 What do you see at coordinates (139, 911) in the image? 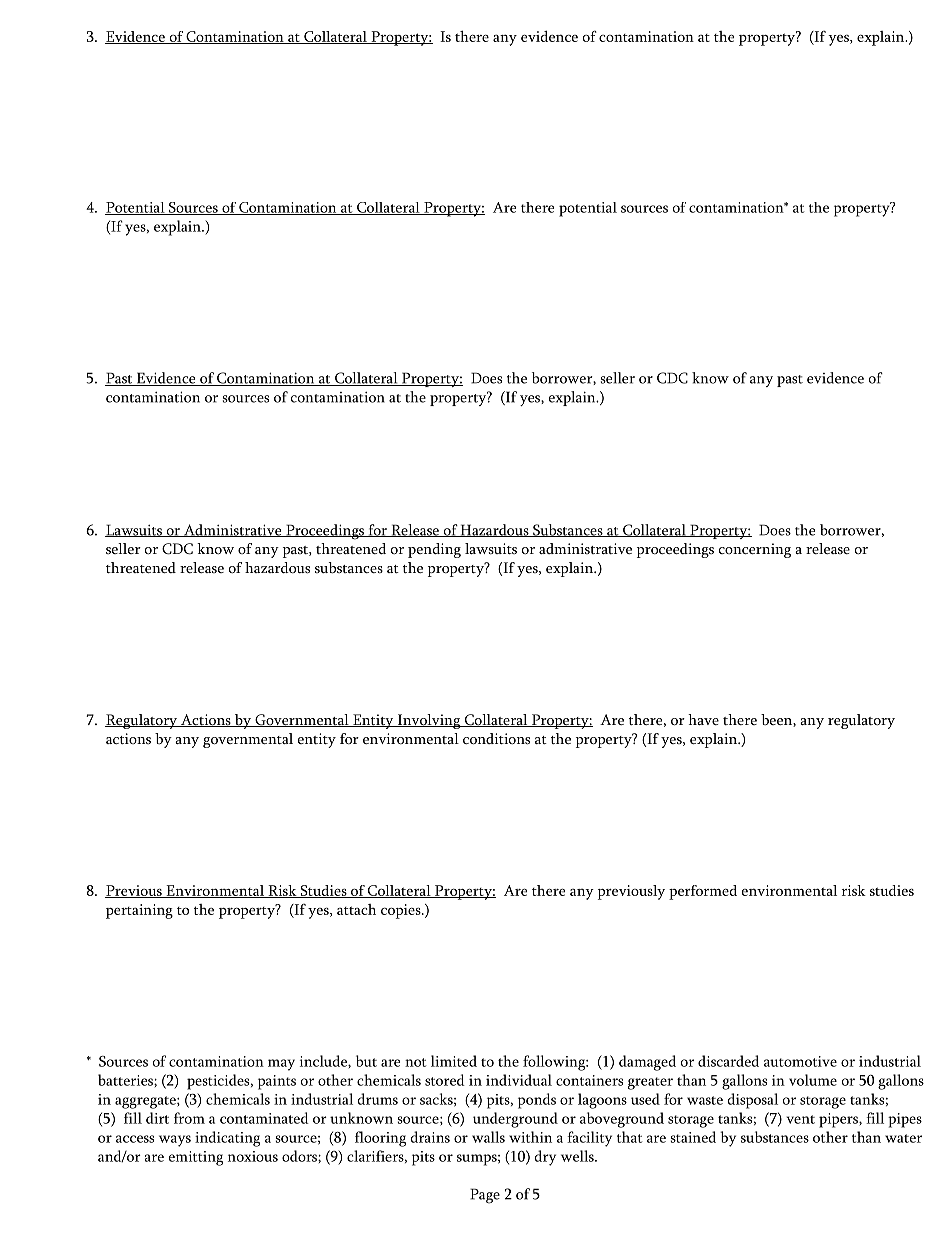
I see `pertaining` at bounding box center [139, 911].
